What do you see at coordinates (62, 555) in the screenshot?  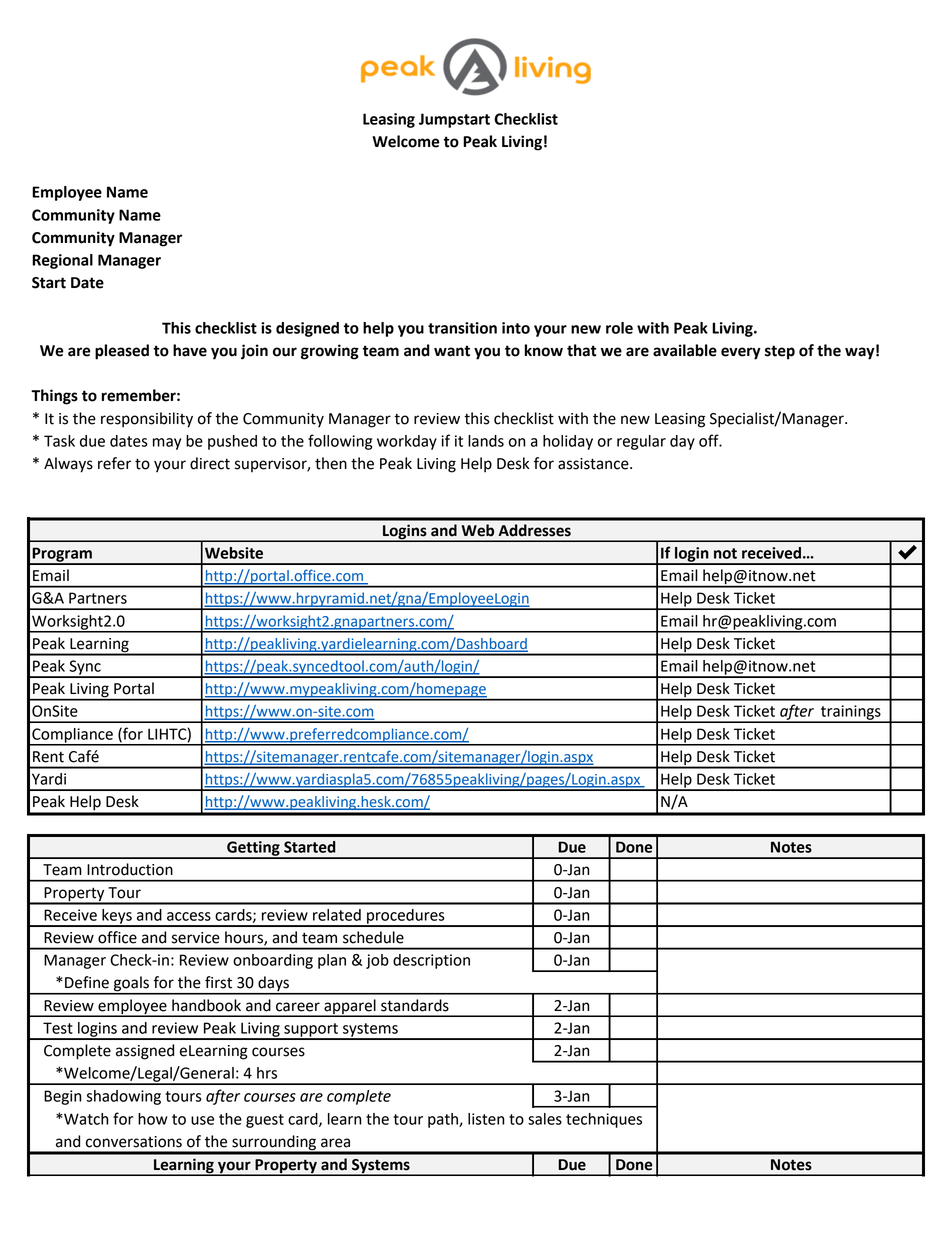 I see `Program` at bounding box center [62, 555].
